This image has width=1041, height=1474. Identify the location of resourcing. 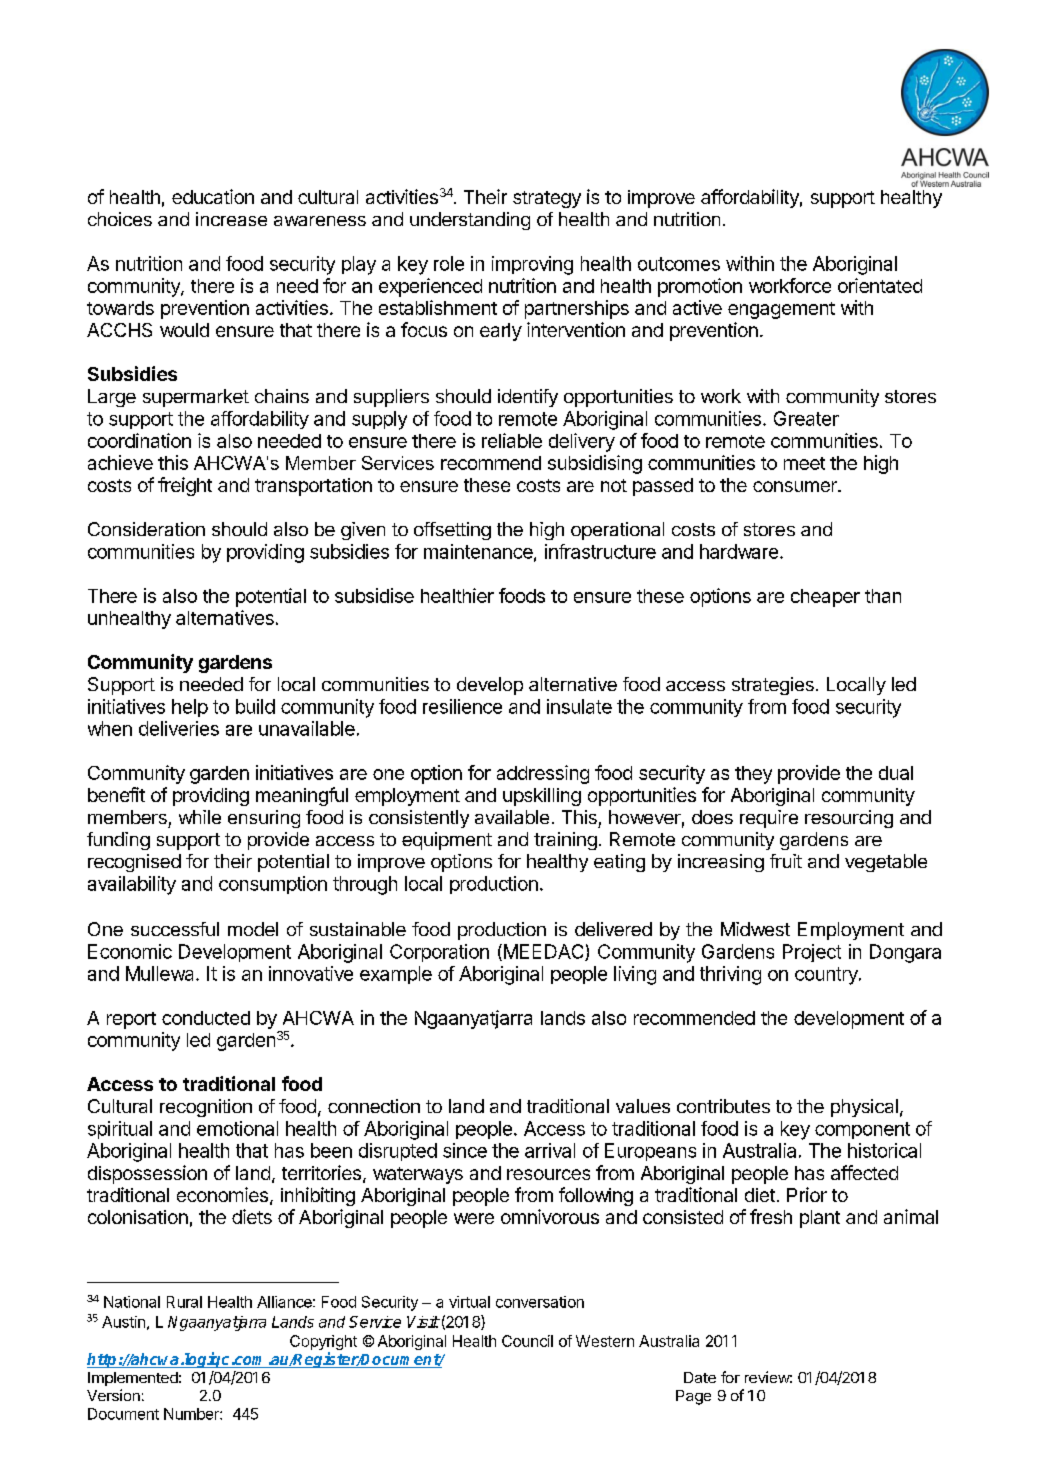
(849, 819).
